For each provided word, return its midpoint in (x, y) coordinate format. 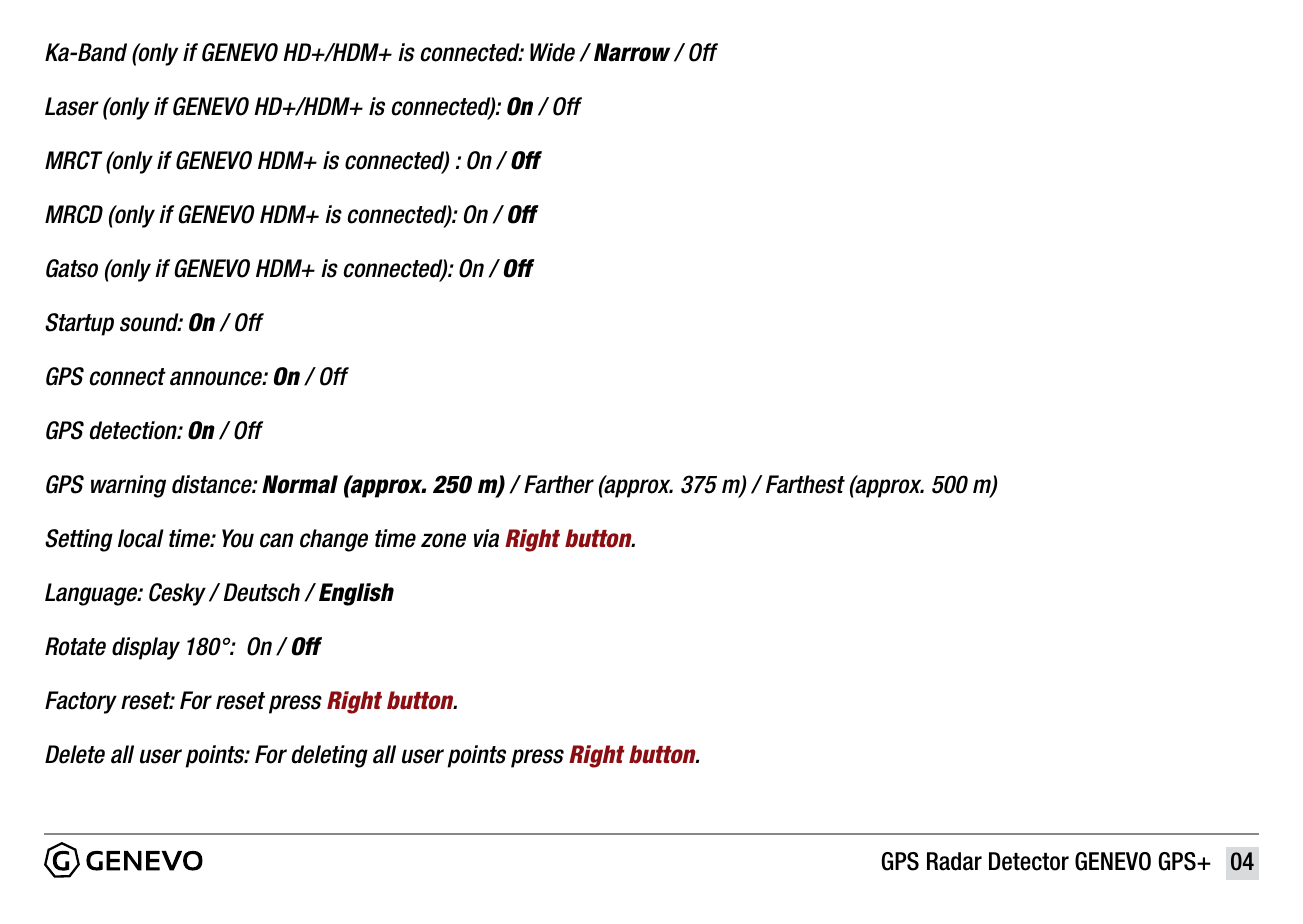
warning (128, 486)
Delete (75, 754)
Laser (72, 106)
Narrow (632, 52)
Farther (559, 484)
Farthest (805, 484)
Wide (552, 52)
